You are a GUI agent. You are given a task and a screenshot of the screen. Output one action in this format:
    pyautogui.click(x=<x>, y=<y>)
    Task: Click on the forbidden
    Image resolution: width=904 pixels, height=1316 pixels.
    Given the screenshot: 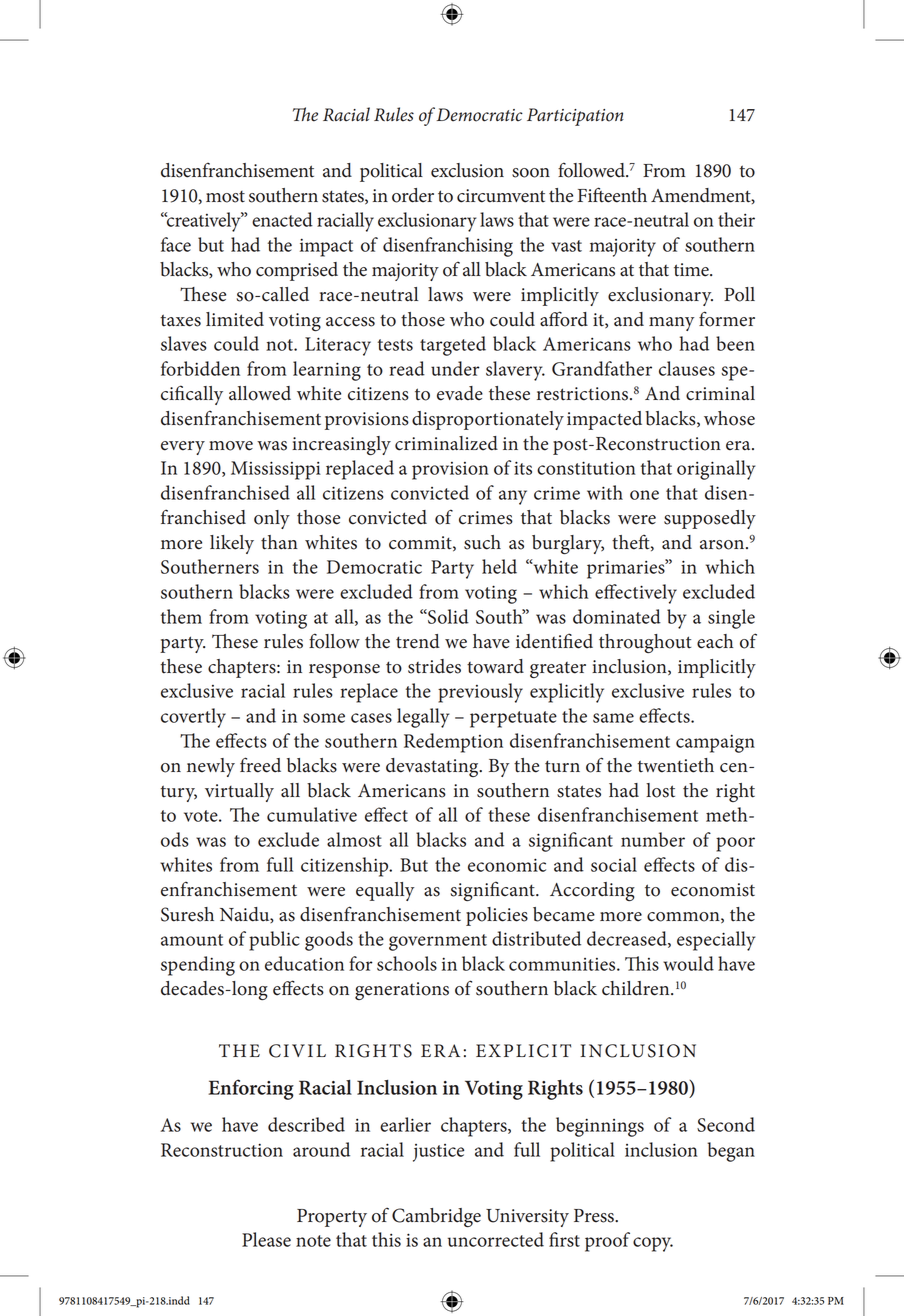 What is the action you would take?
    pyautogui.click(x=200, y=368)
